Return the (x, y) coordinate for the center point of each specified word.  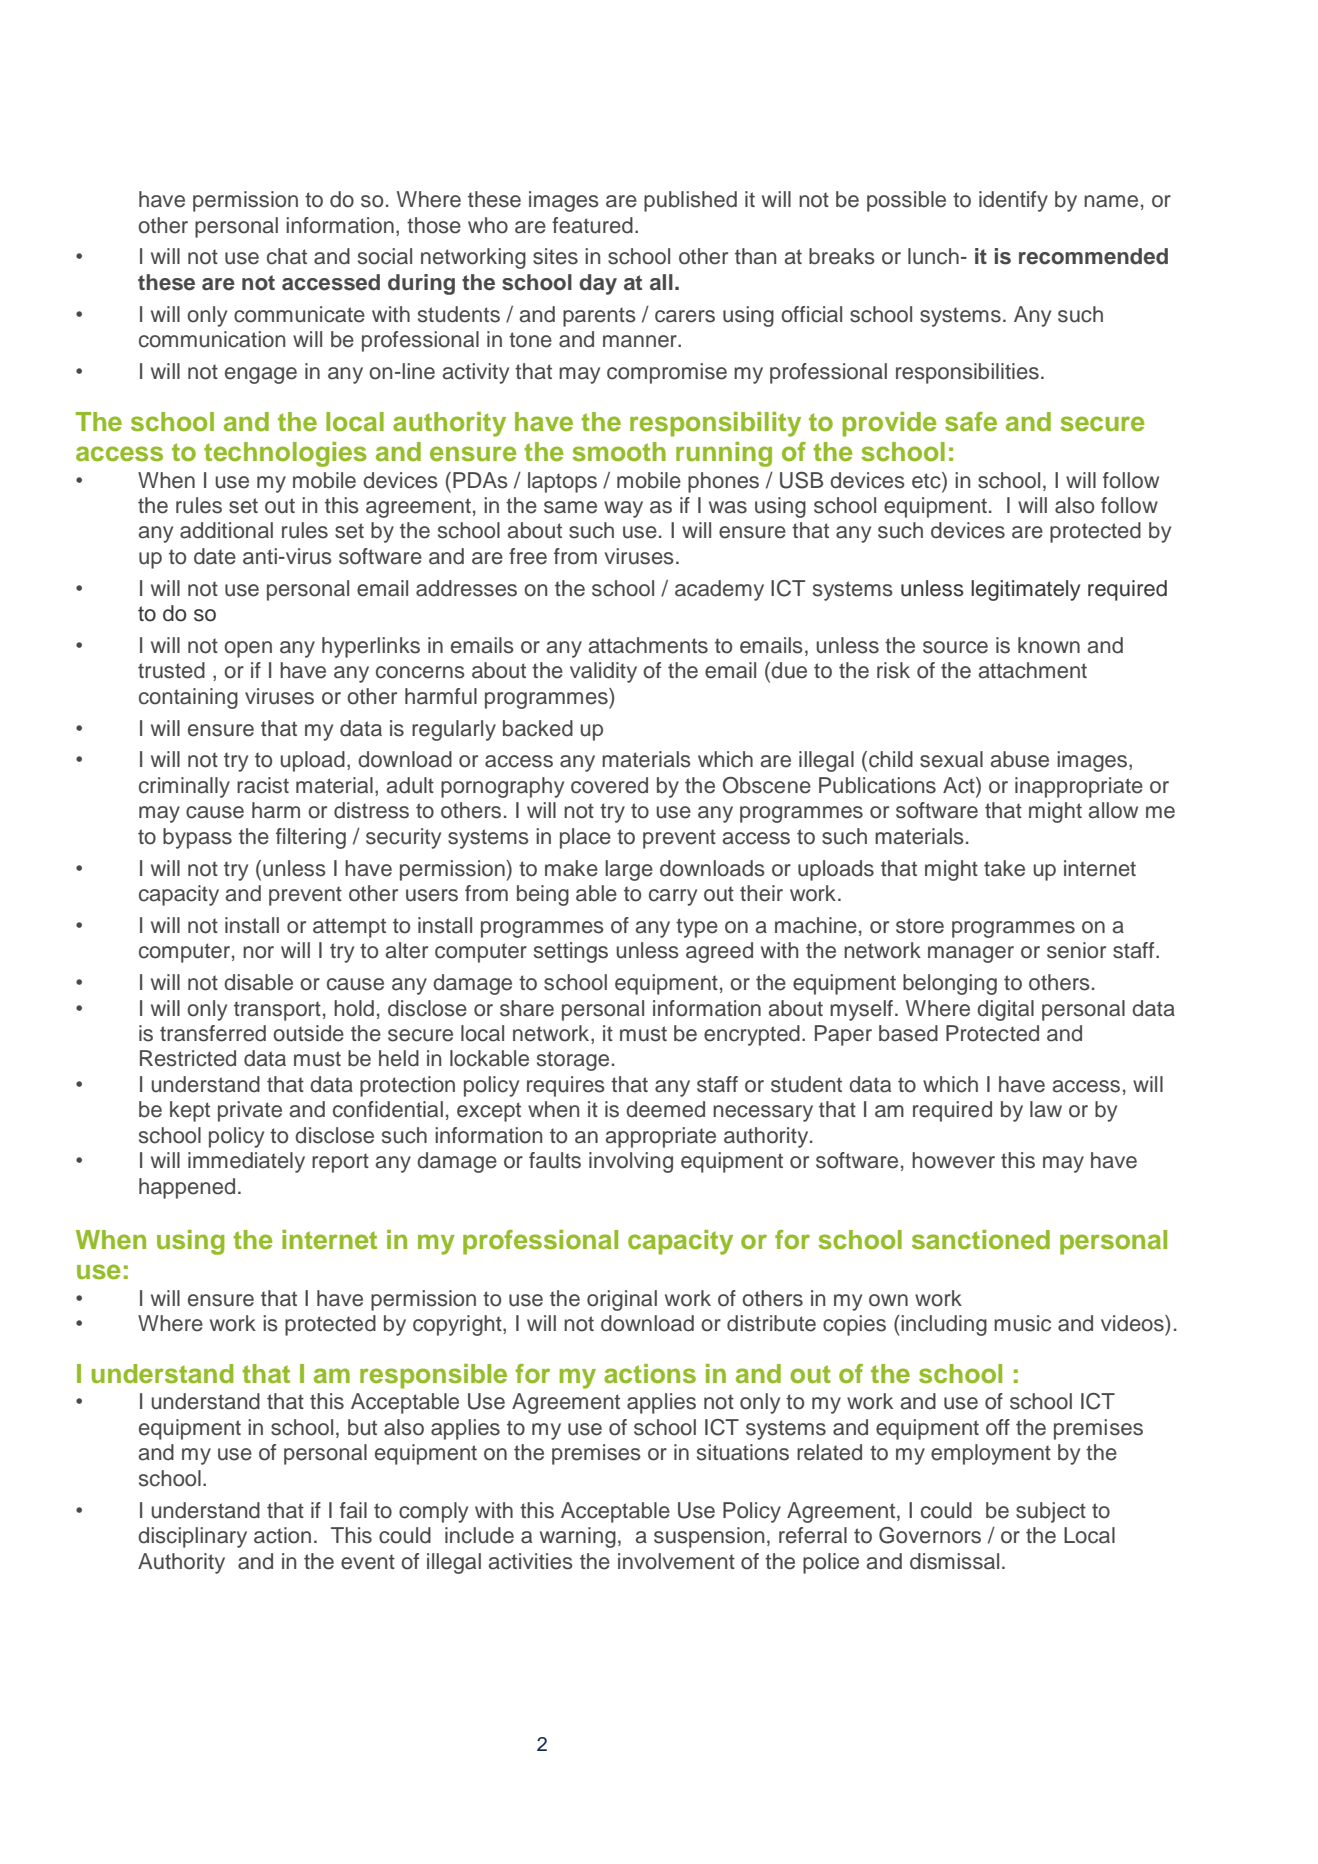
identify (1013, 201)
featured (592, 225)
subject (1051, 1512)
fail (353, 1510)
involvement (676, 1561)
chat (287, 256)
